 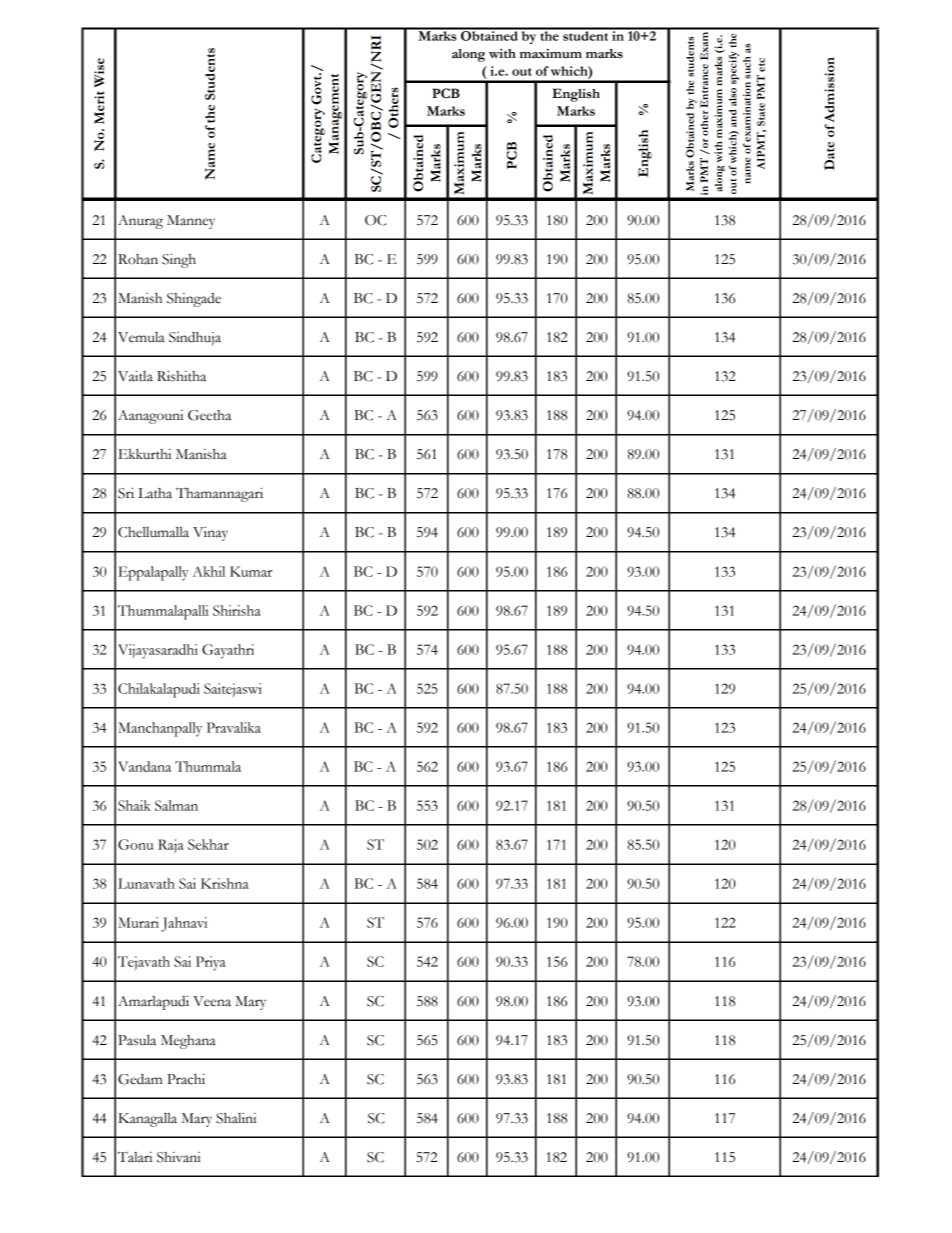 What do you see at coordinates (251, 571) in the screenshot?
I see `Kumar` at bounding box center [251, 571].
